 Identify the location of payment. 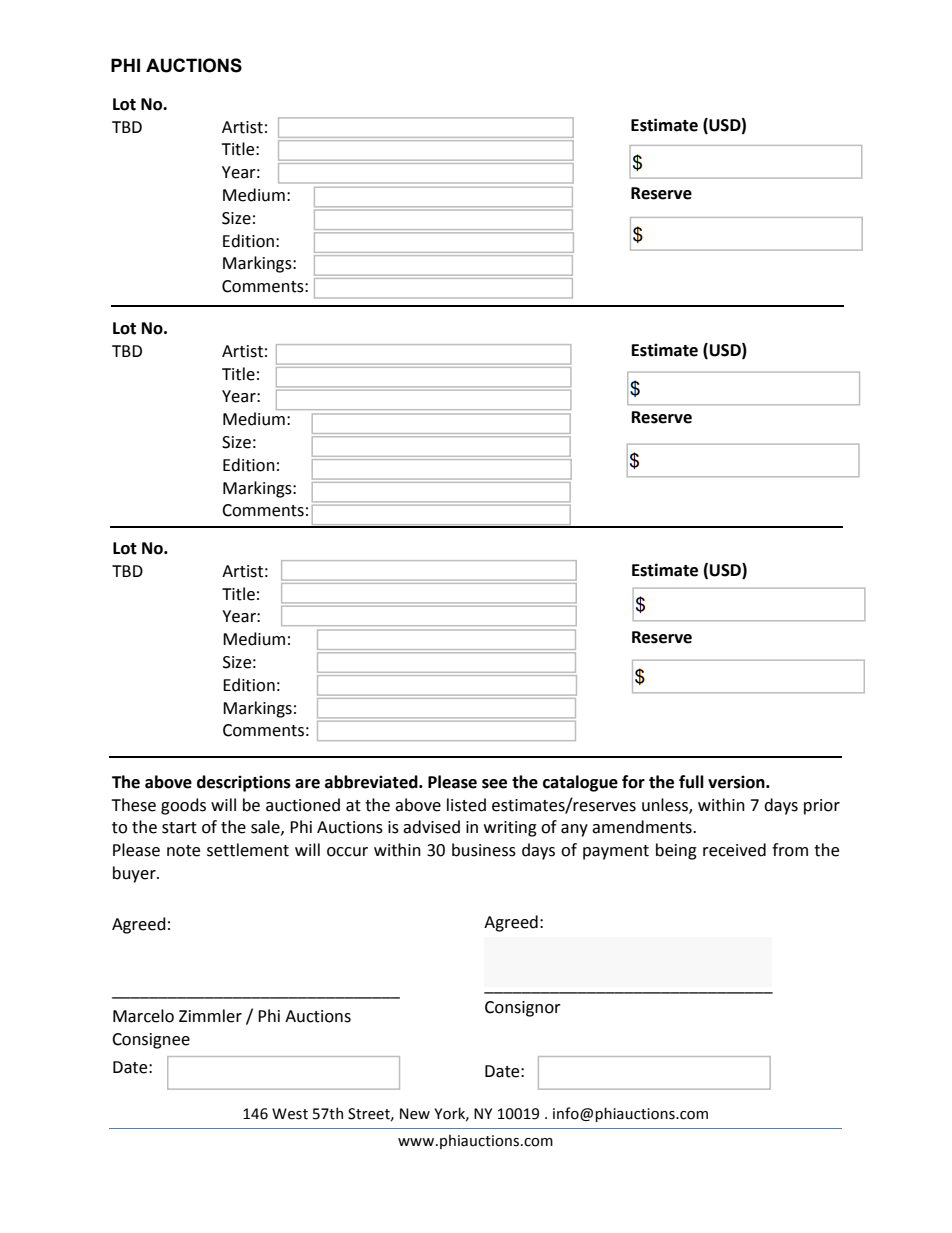
(616, 852).
